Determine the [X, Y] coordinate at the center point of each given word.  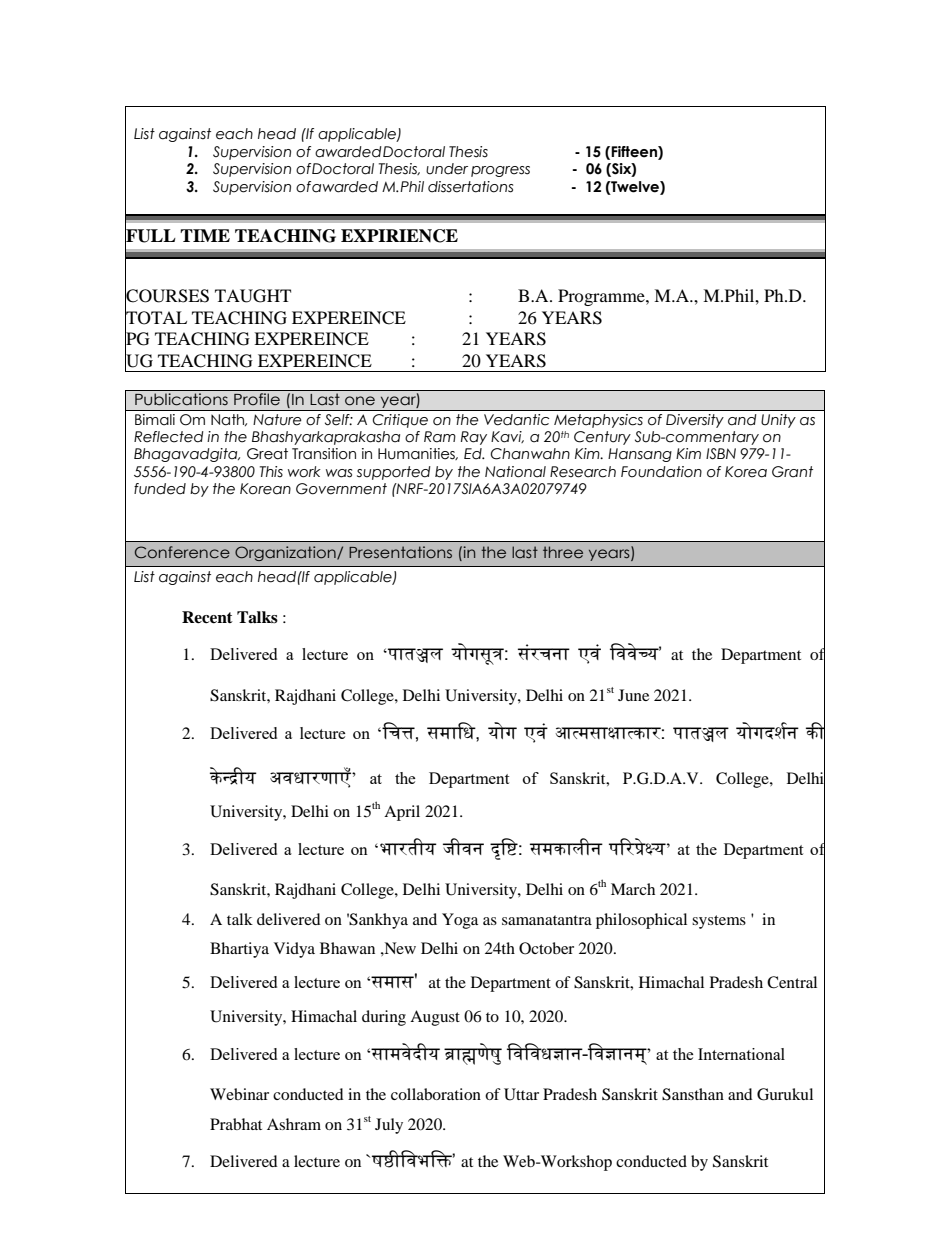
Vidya [294, 950]
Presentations [400, 552]
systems [719, 922]
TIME [205, 235]
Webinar [239, 1094]
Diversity [695, 421]
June [633, 695]
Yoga [460, 921]
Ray [474, 438]
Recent [207, 617]
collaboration [436, 1094]
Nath [229, 420]
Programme [602, 297]
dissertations [470, 187]
